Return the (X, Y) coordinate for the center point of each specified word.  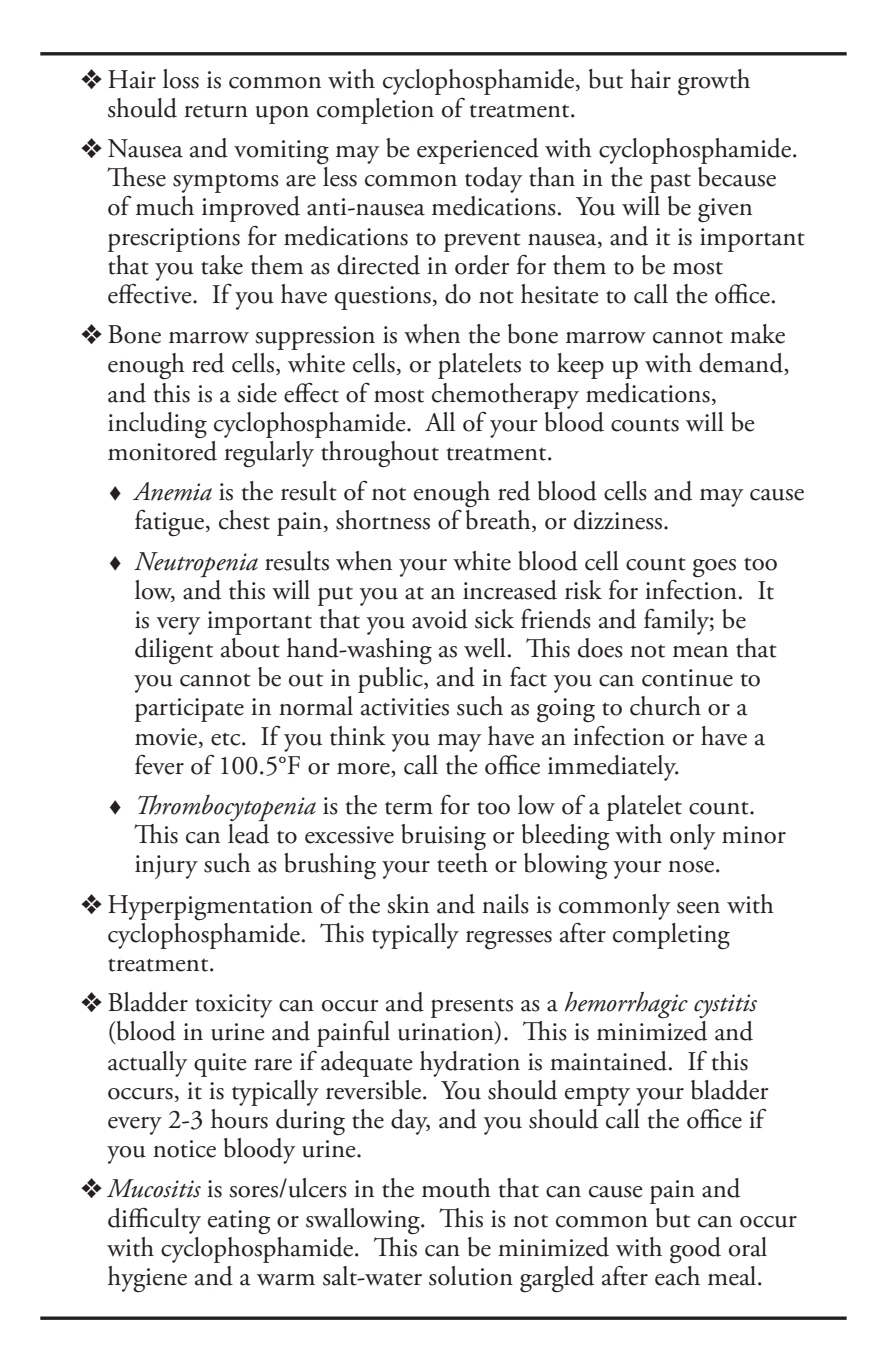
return (216, 111)
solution (471, 1276)
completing (671, 936)
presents (472, 1008)
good (695, 1250)
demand (742, 364)
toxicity (234, 1006)
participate (189, 710)
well (485, 648)
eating (239, 1222)
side (257, 393)
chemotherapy (505, 396)
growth (714, 82)
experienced (478, 151)
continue (687, 678)
